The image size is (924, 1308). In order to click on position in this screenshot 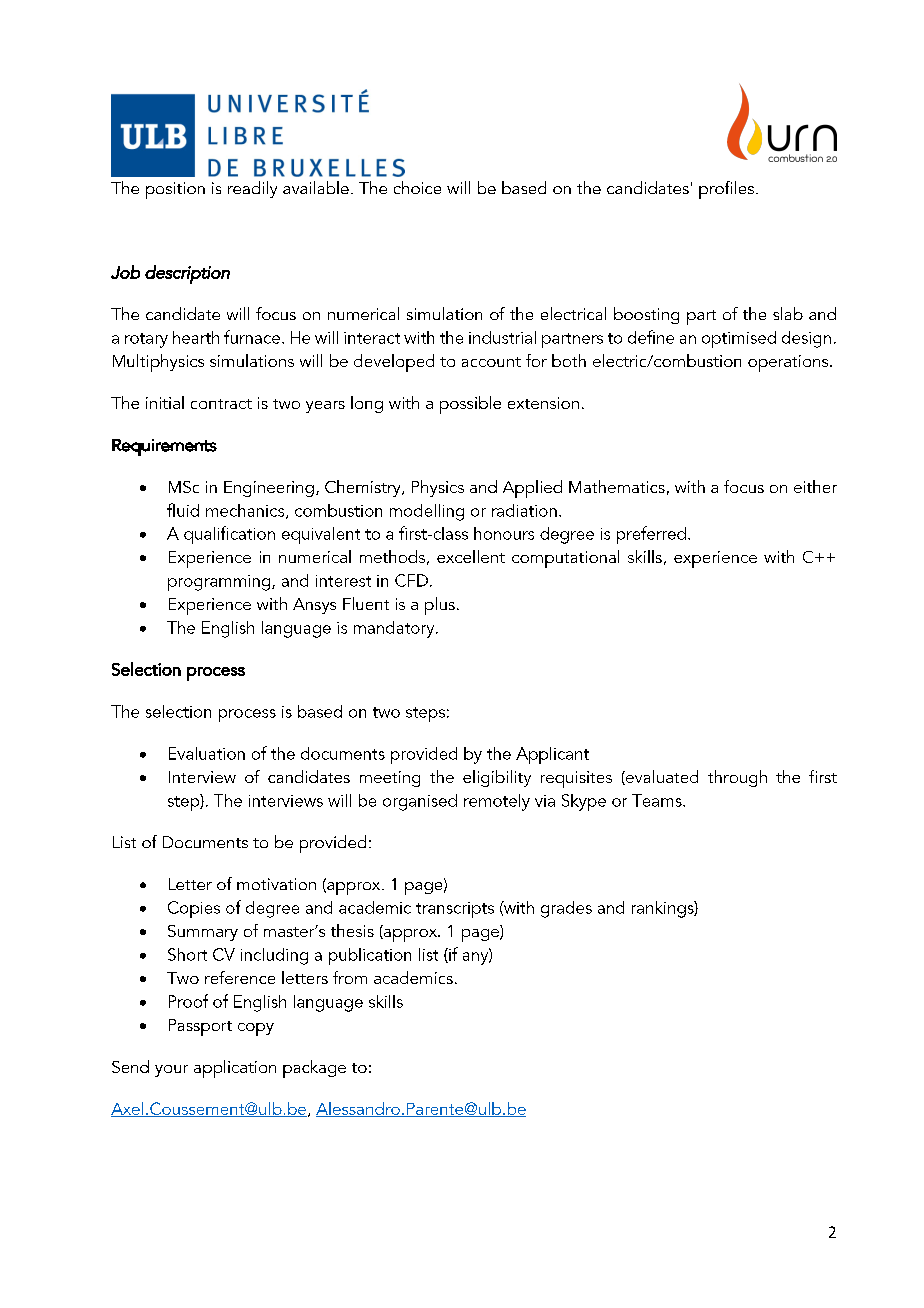, I will do `click(175, 190)`.
